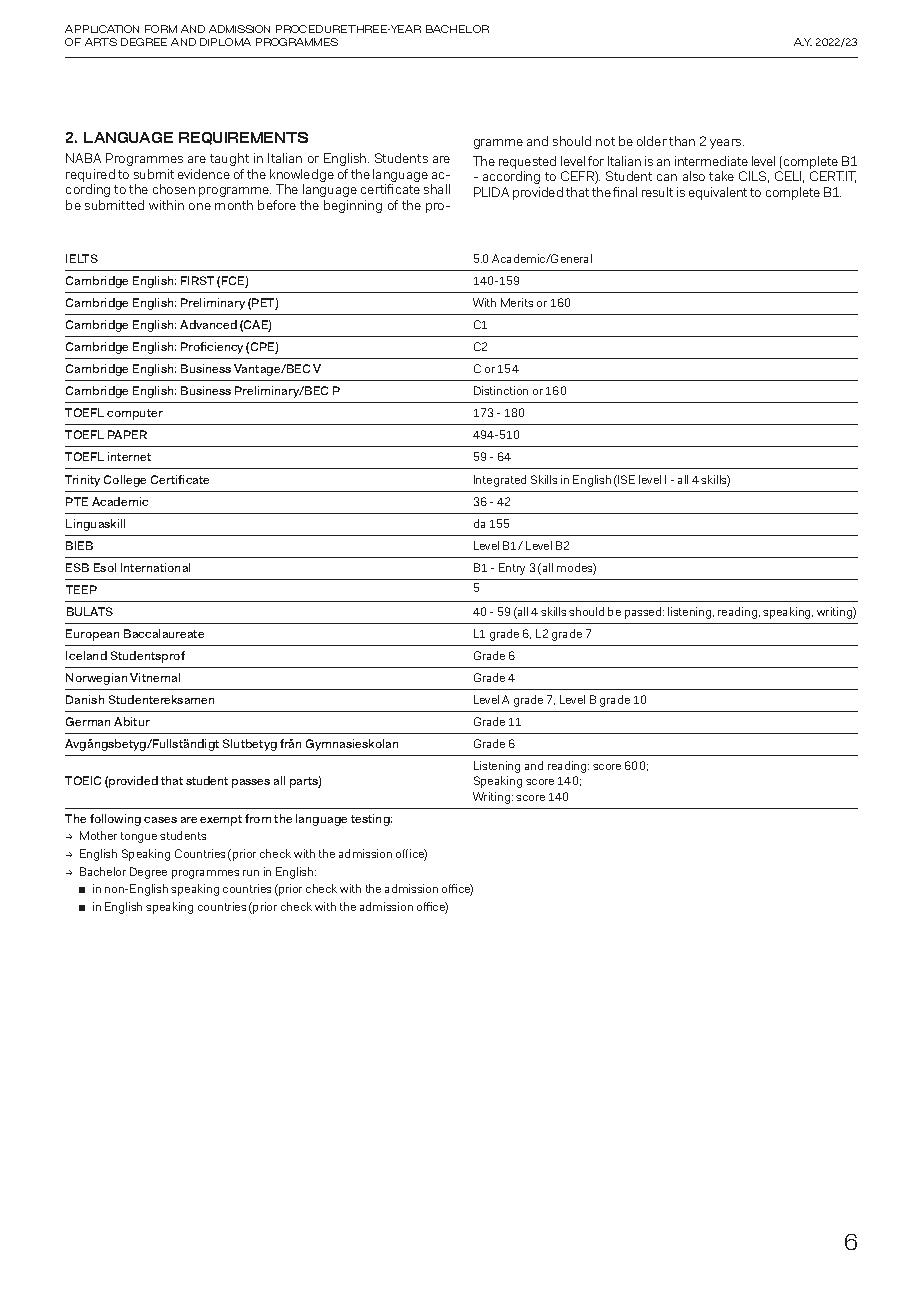 The image size is (924, 1308). Describe the element at coordinates (161, 29) in the document. I see `FORM` at that location.
